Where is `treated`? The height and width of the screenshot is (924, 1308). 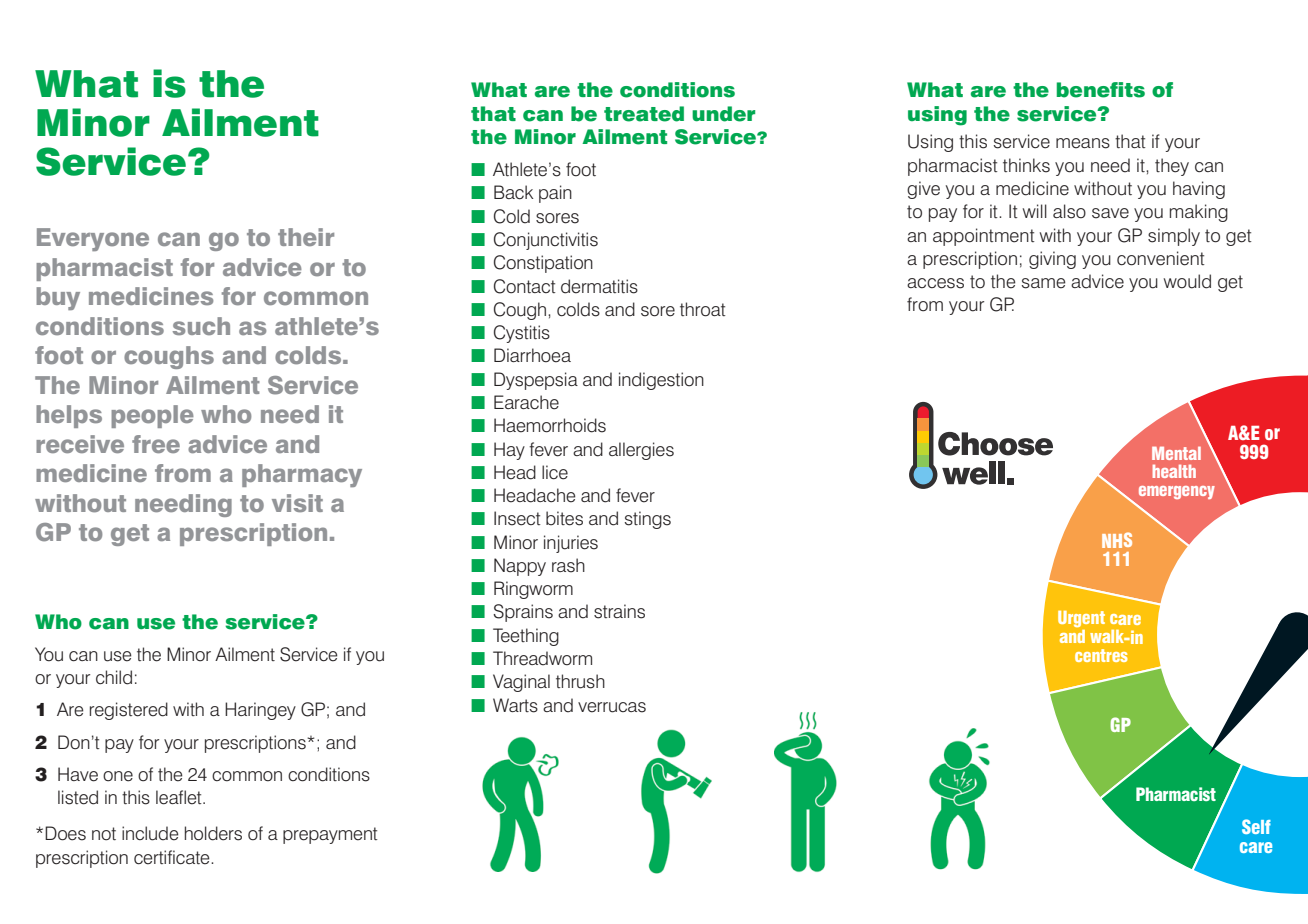
treated is located at coordinates (644, 114).
